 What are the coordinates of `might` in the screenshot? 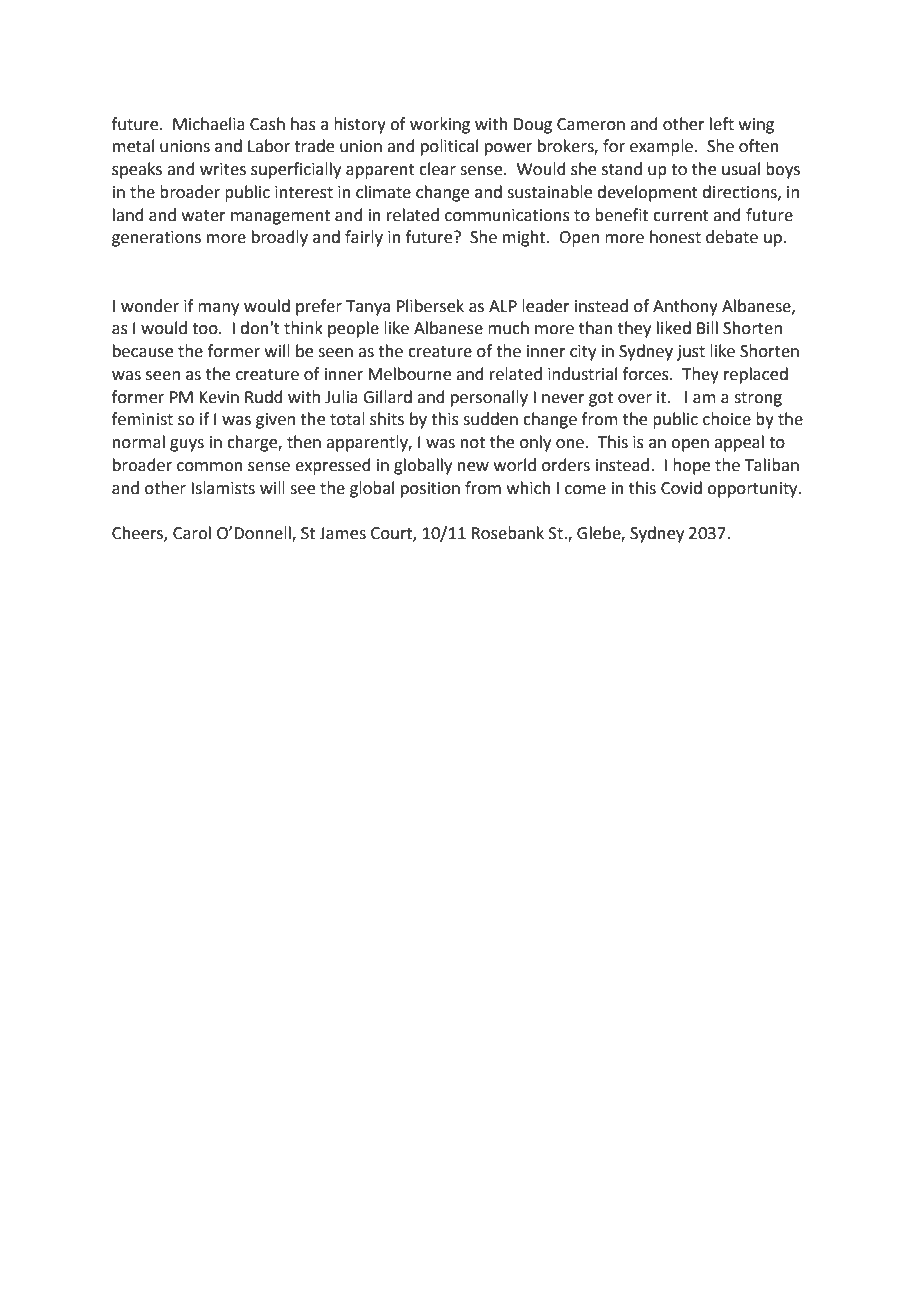 It's located at (525, 238).
